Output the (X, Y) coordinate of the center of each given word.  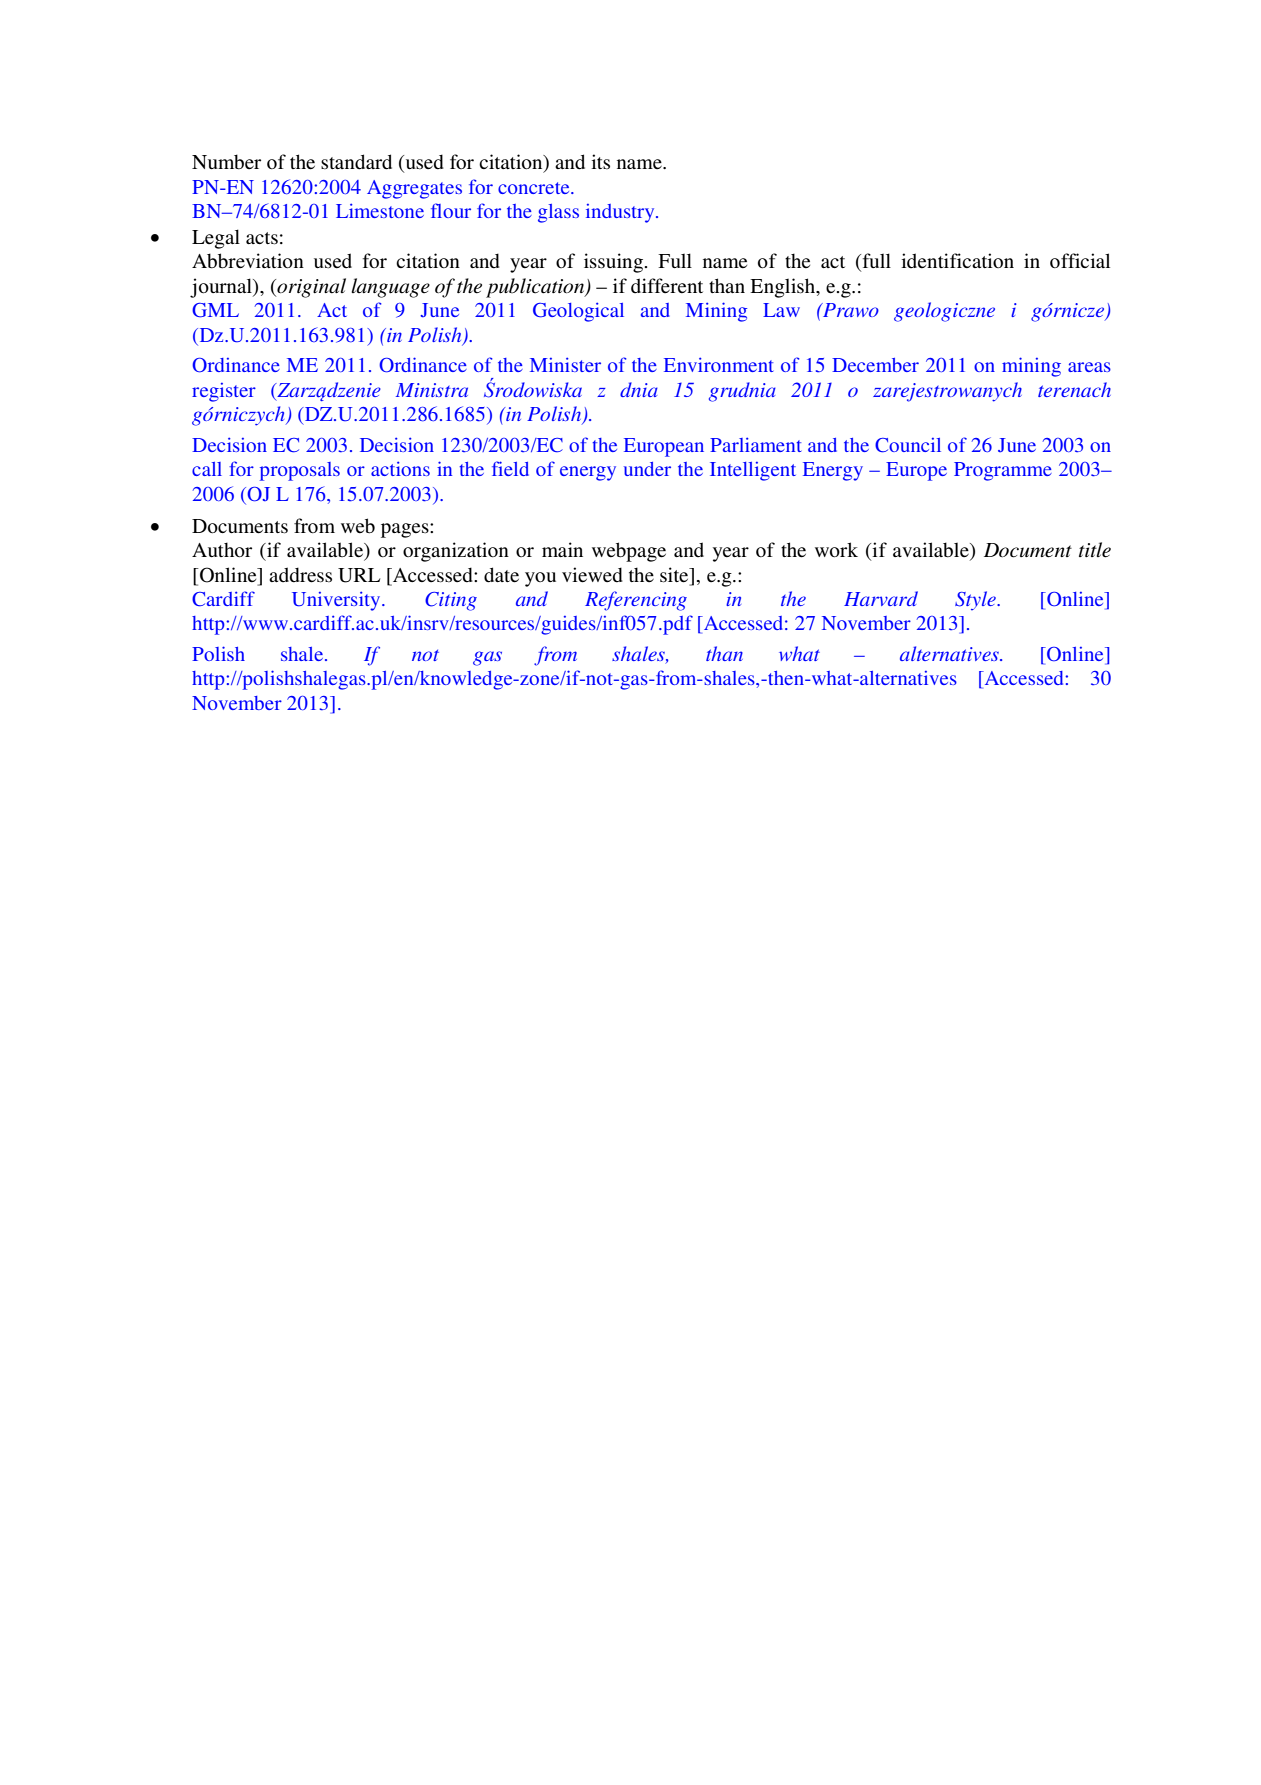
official (1080, 260)
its (600, 161)
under (647, 469)
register (224, 392)
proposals (300, 471)
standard (356, 162)
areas (1089, 367)
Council (908, 445)
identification (957, 260)
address (300, 575)
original (310, 288)
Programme (1003, 471)
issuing (613, 263)
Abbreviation (248, 261)
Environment (718, 364)
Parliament (755, 444)
